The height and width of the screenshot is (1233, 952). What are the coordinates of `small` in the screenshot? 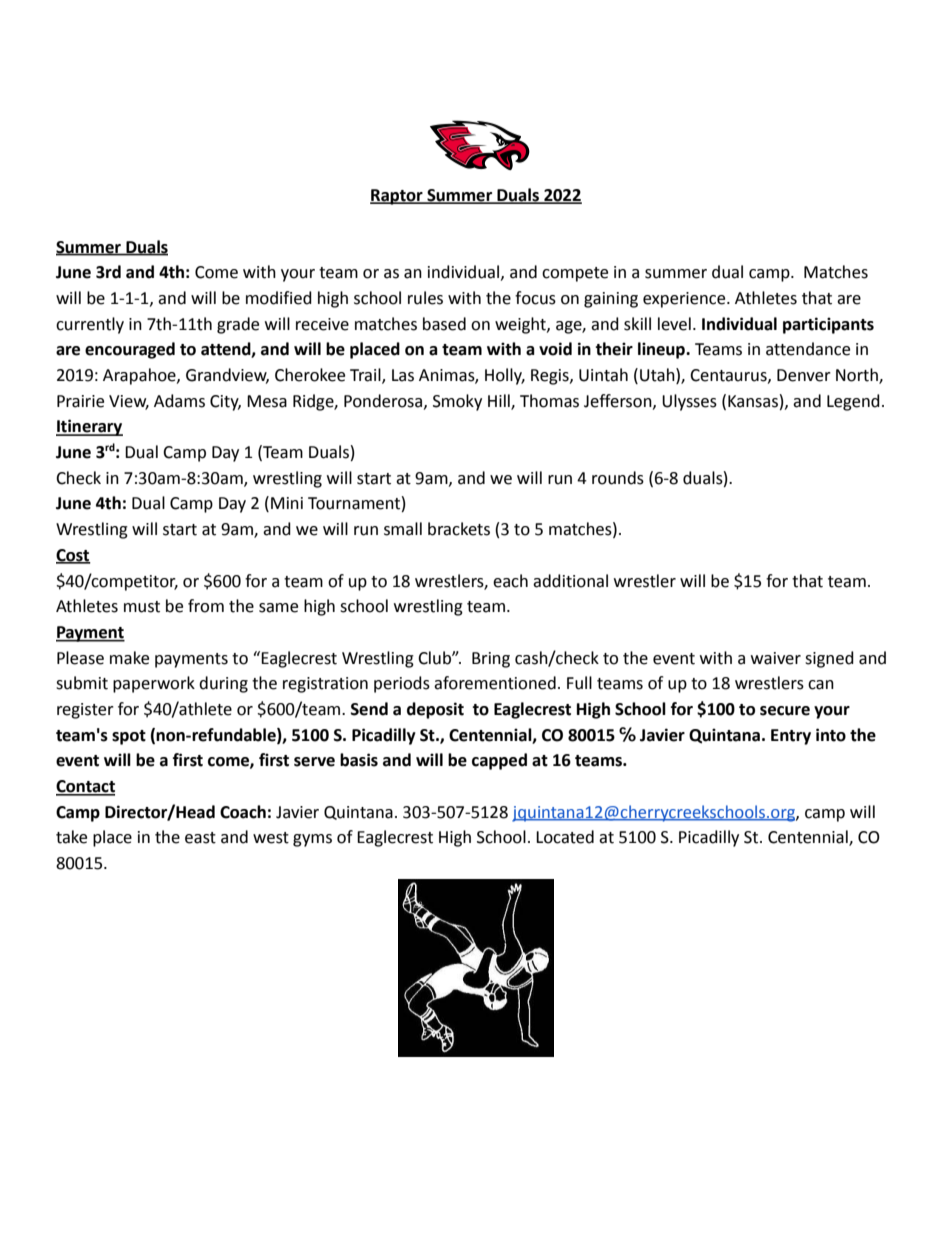 It's located at (403, 529).
